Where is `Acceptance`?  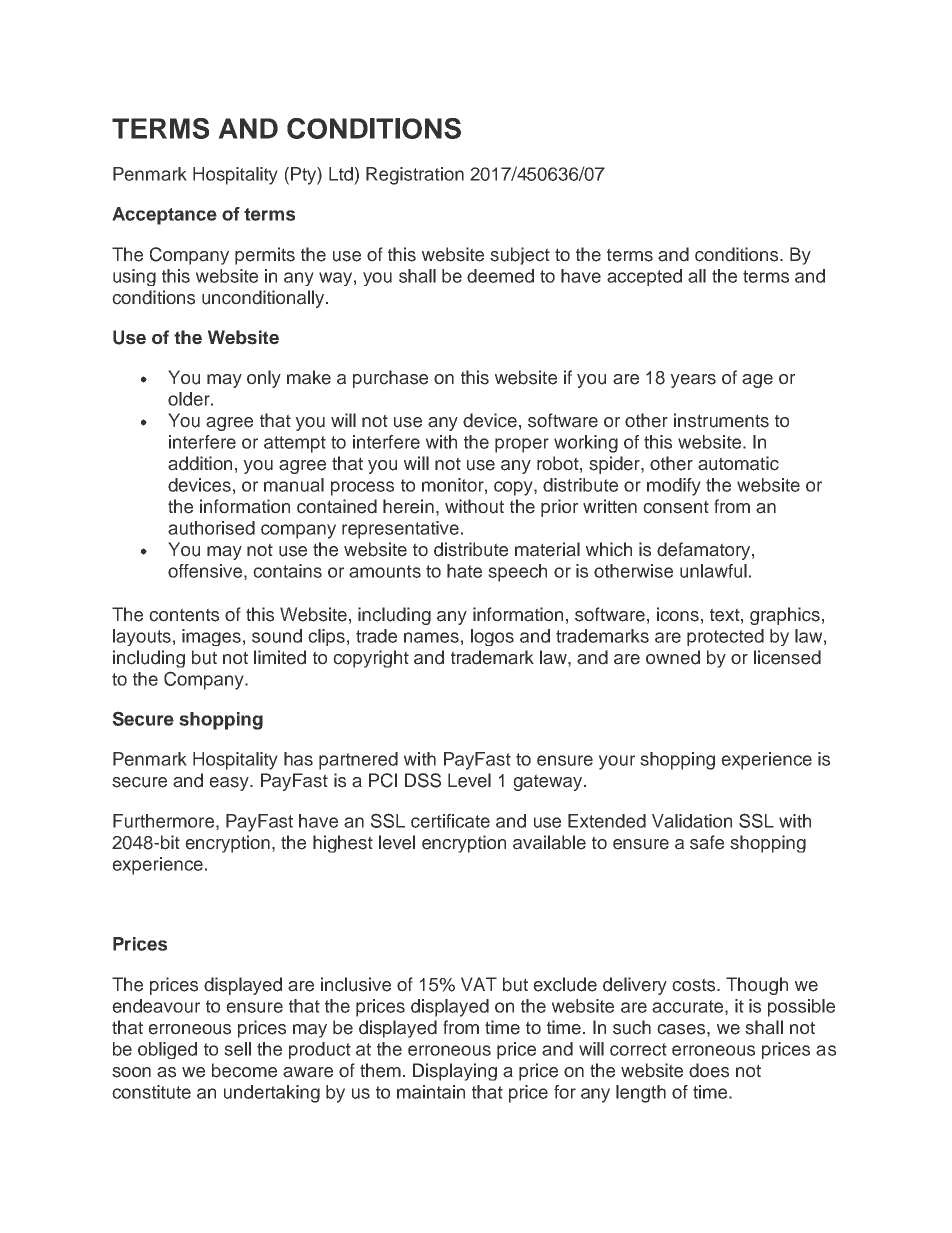 Acceptance is located at coordinates (164, 216).
